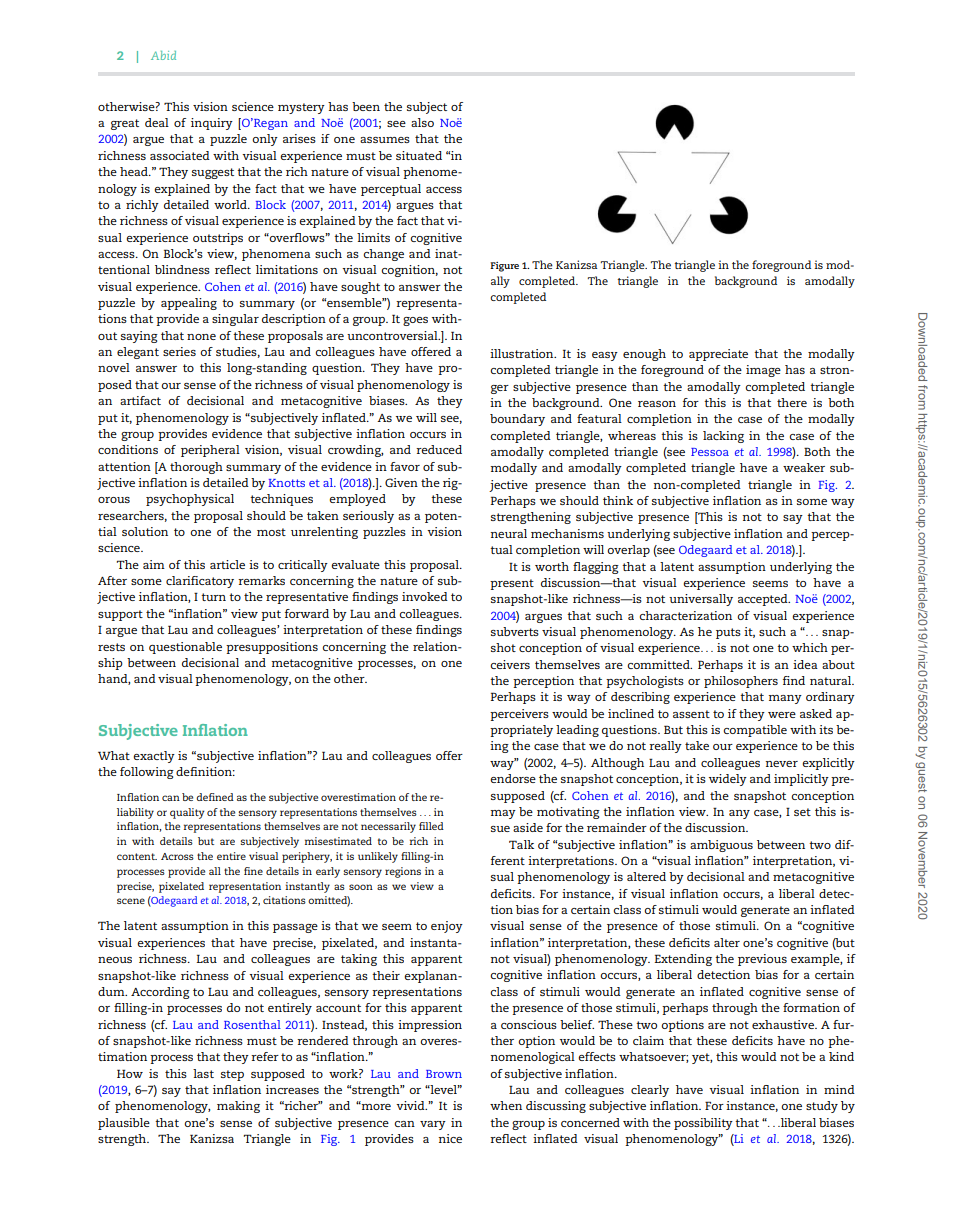  Describe the element at coordinates (728, 633) in the image. I see `puts` at that location.
